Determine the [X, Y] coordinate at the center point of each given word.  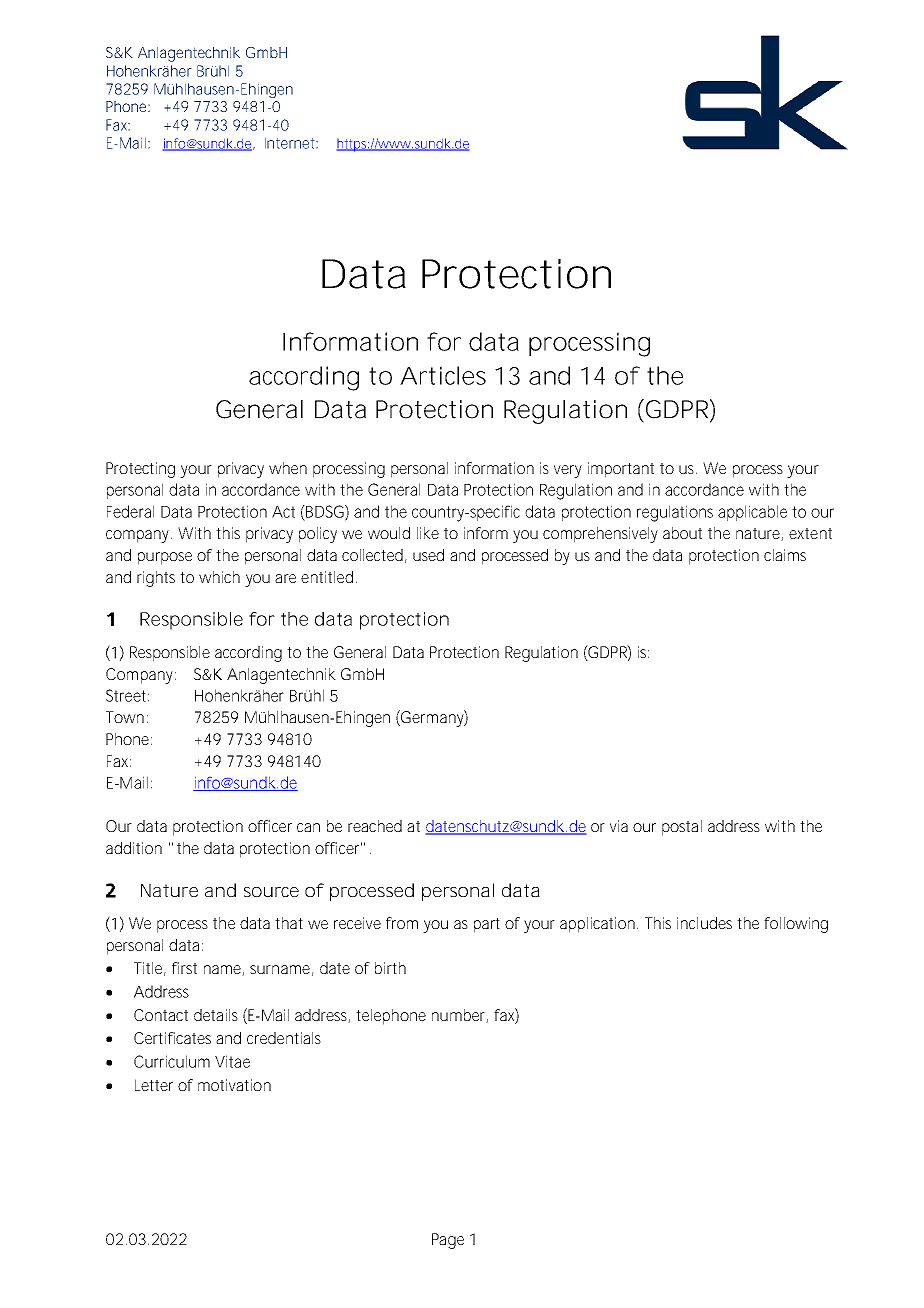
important [621, 470]
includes [704, 923]
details [216, 1015]
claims [785, 555]
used [428, 555]
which [219, 577]
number [460, 1016]
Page [448, 1241]
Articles [443, 375]
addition [134, 848]
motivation [234, 1085]
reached [375, 826]
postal [682, 828]
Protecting [140, 470]
